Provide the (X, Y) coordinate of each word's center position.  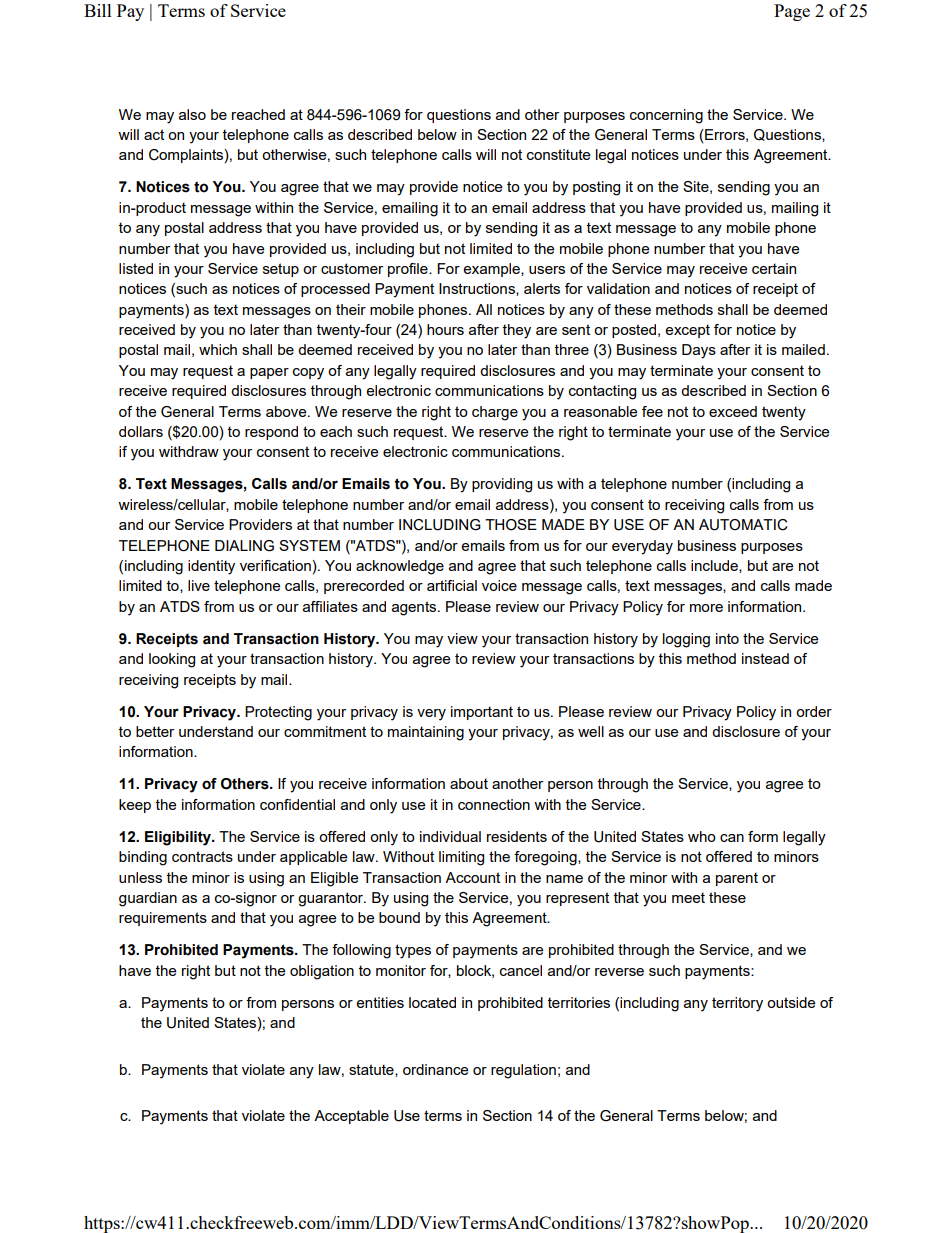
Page (792, 12)
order (814, 711)
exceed (733, 411)
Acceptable (351, 1117)
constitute (558, 154)
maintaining (426, 733)
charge (495, 413)
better (155, 731)
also (192, 114)
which (218, 349)
